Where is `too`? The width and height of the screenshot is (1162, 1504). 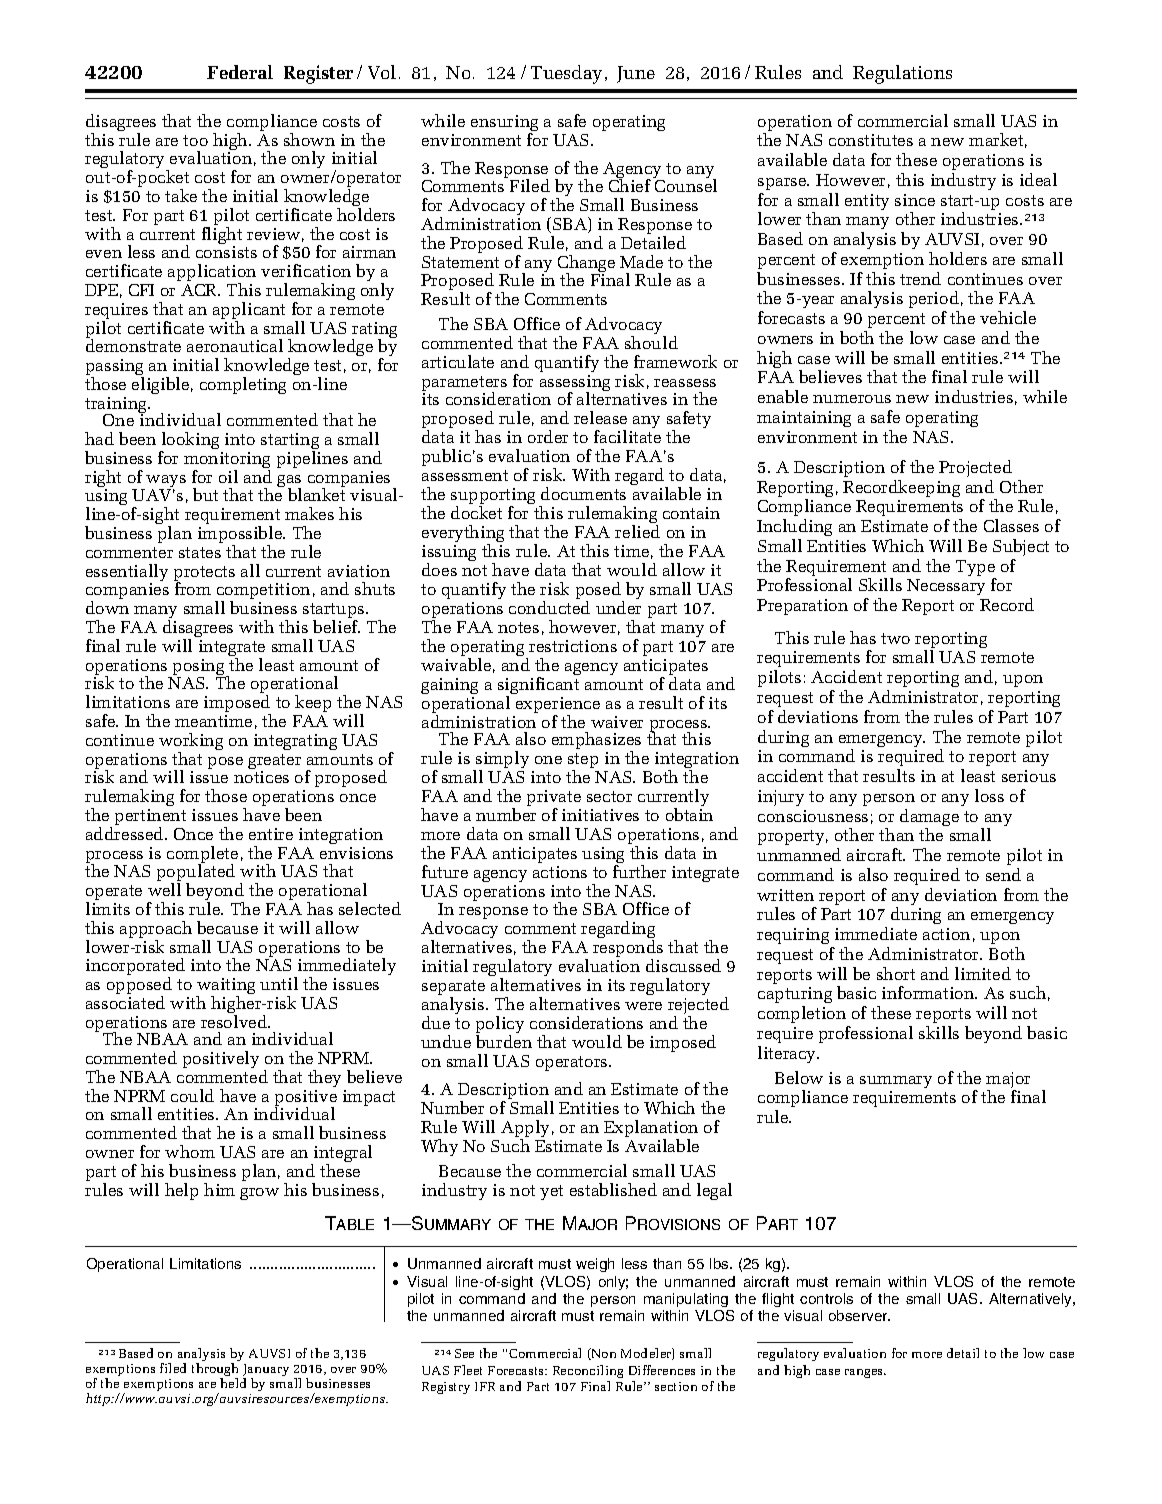
too is located at coordinates (195, 140).
